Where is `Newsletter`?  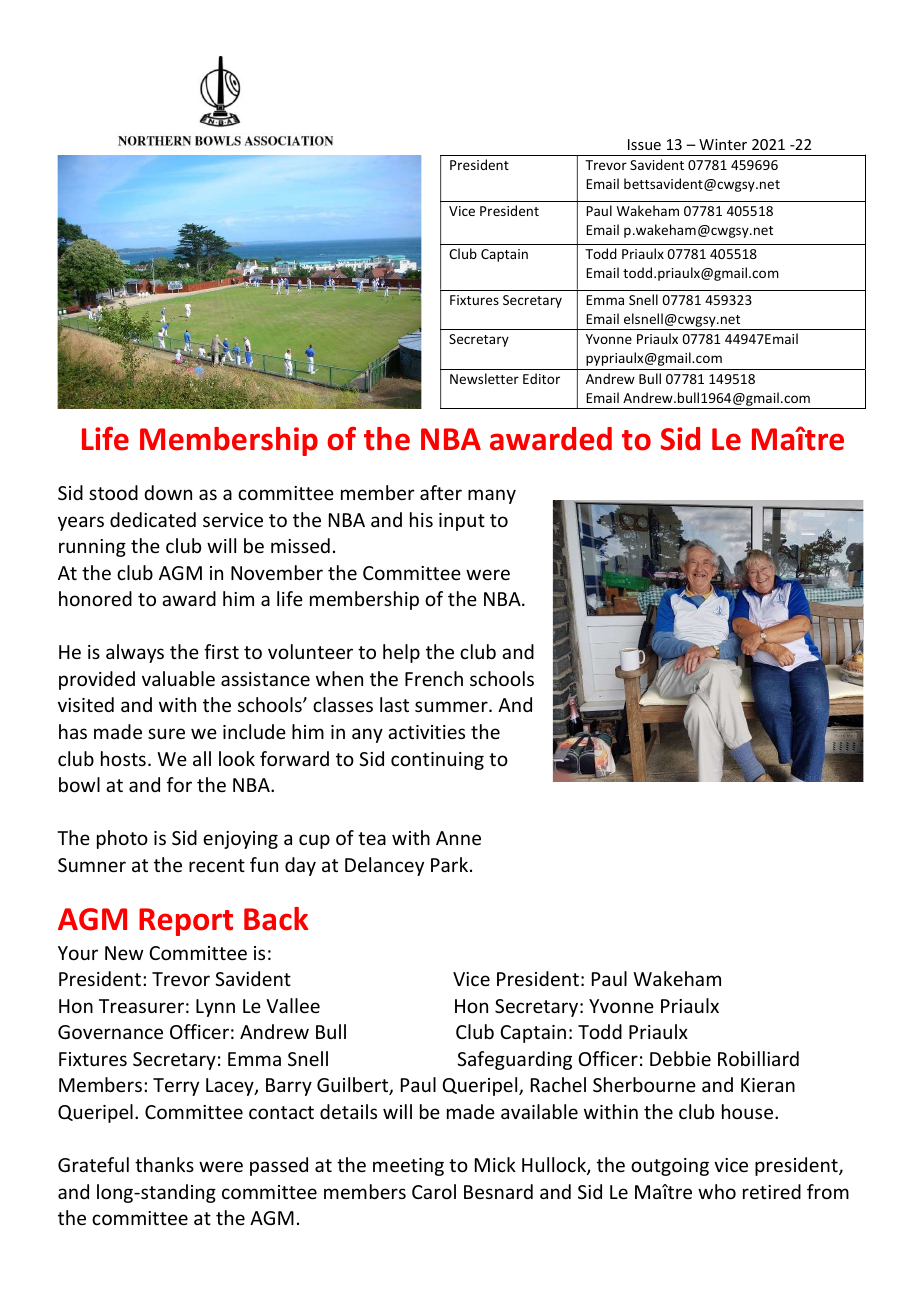 Newsletter is located at coordinates (484, 378).
